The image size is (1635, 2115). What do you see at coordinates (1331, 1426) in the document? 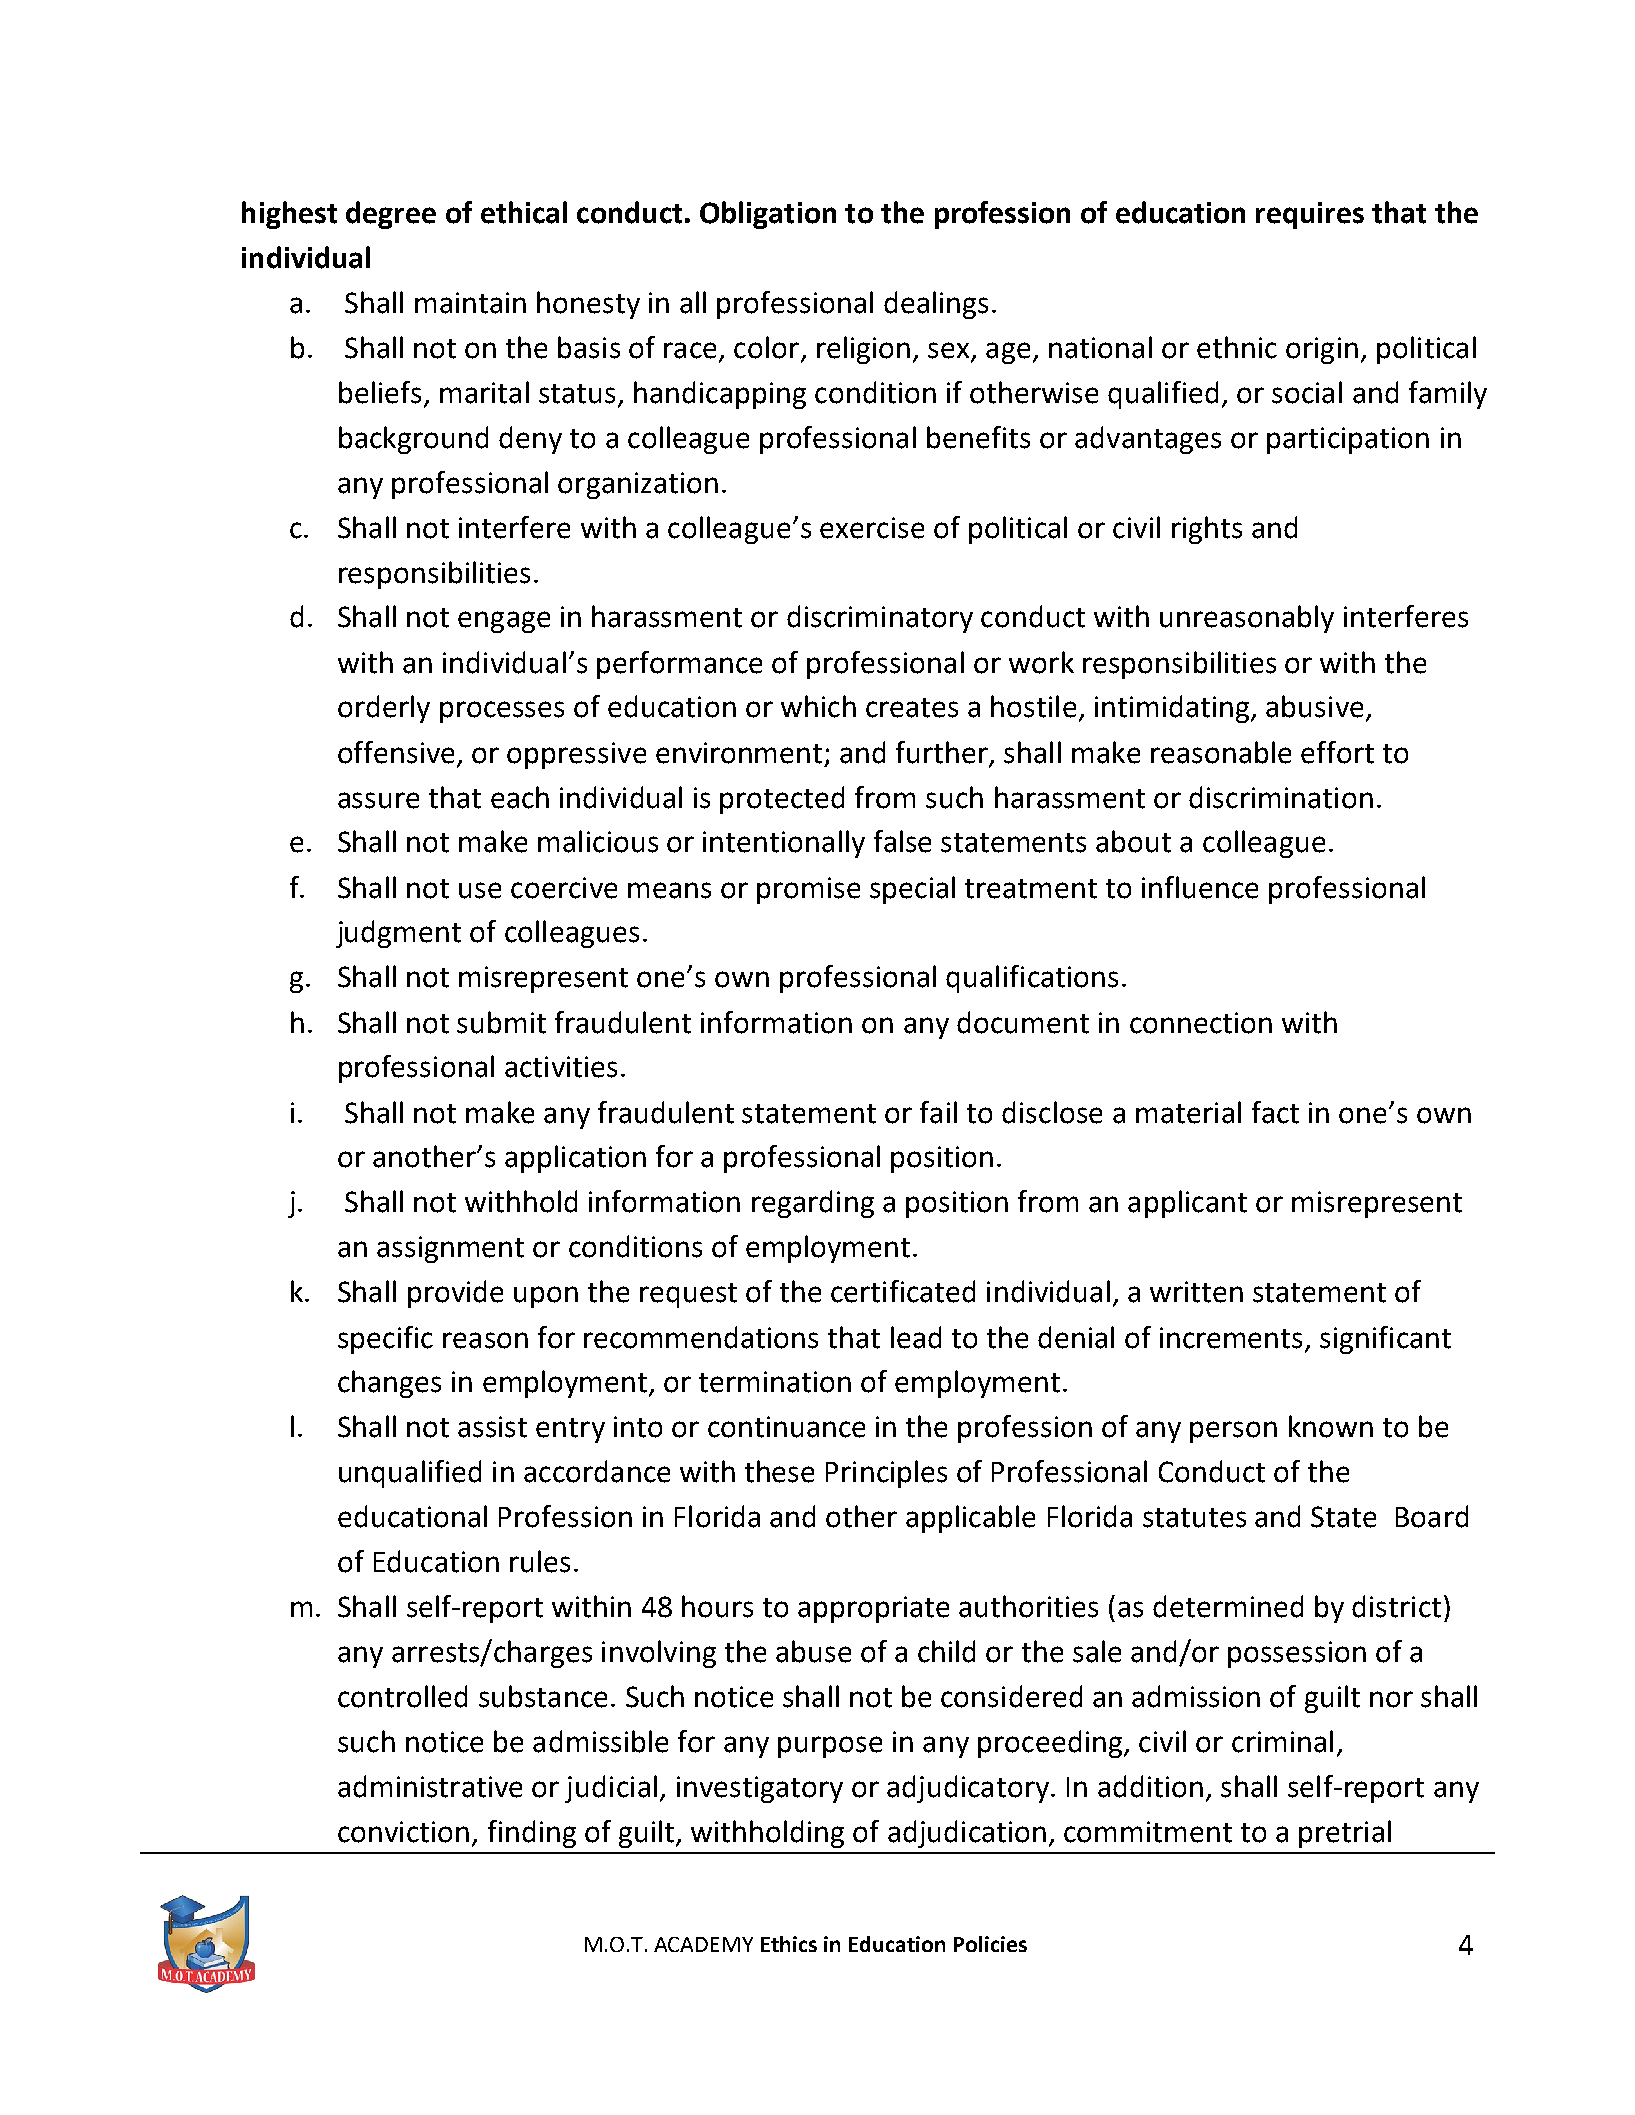
I see `known` at bounding box center [1331, 1426].
